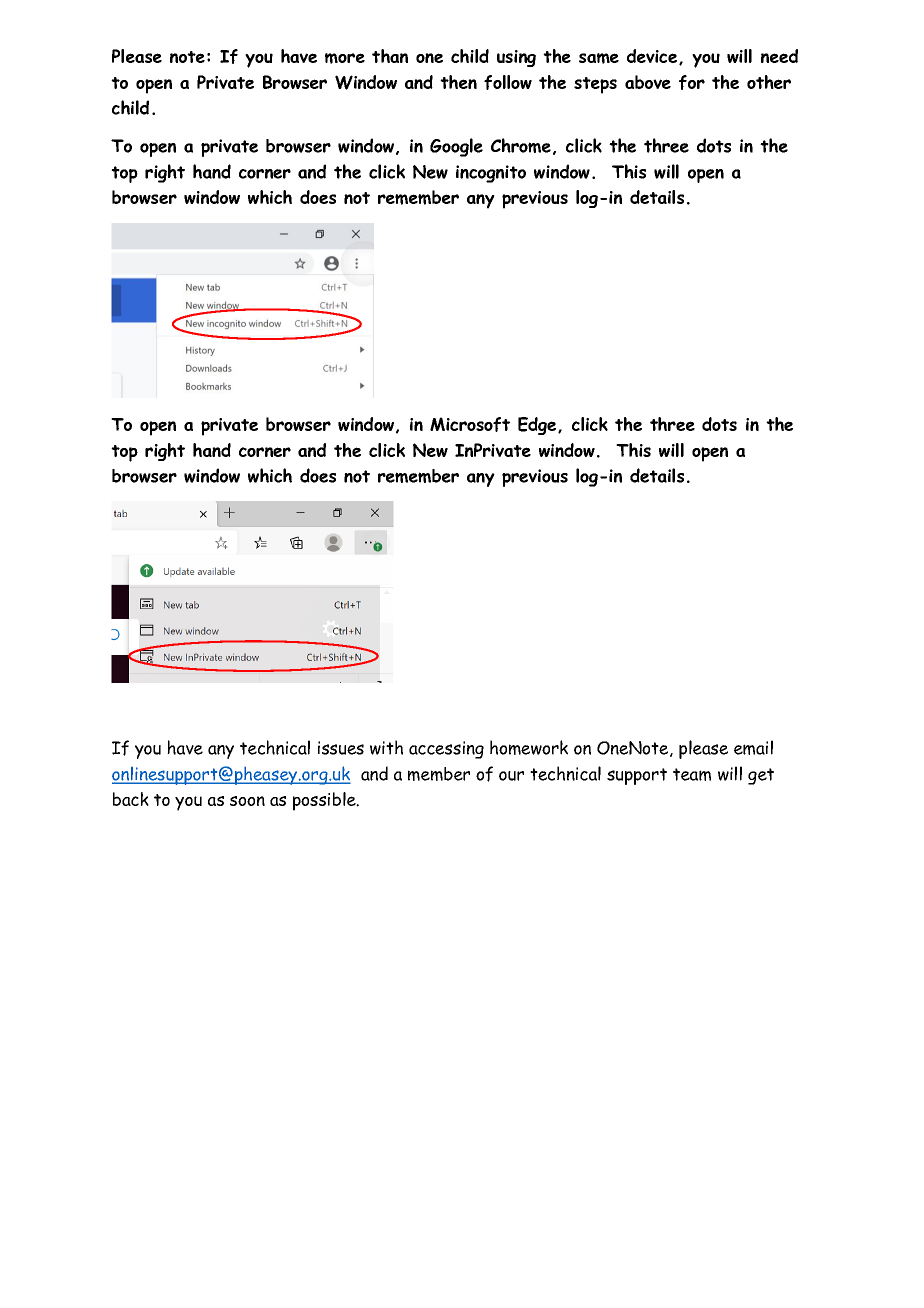 This document has height=1308, width=924. I want to click on Microsoft, so click(470, 424).
